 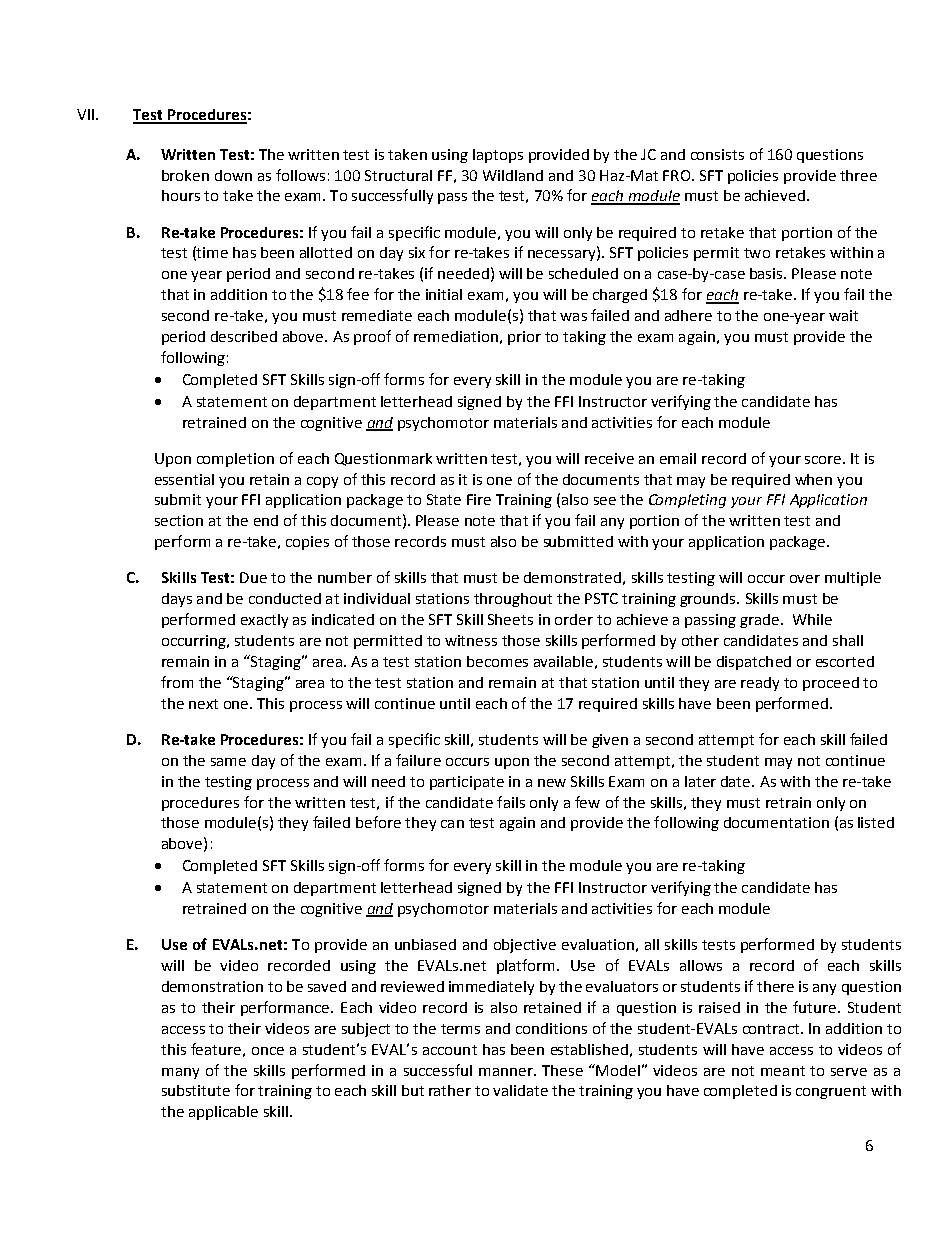 I want to click on laptops, so click(x=498, y=156).
